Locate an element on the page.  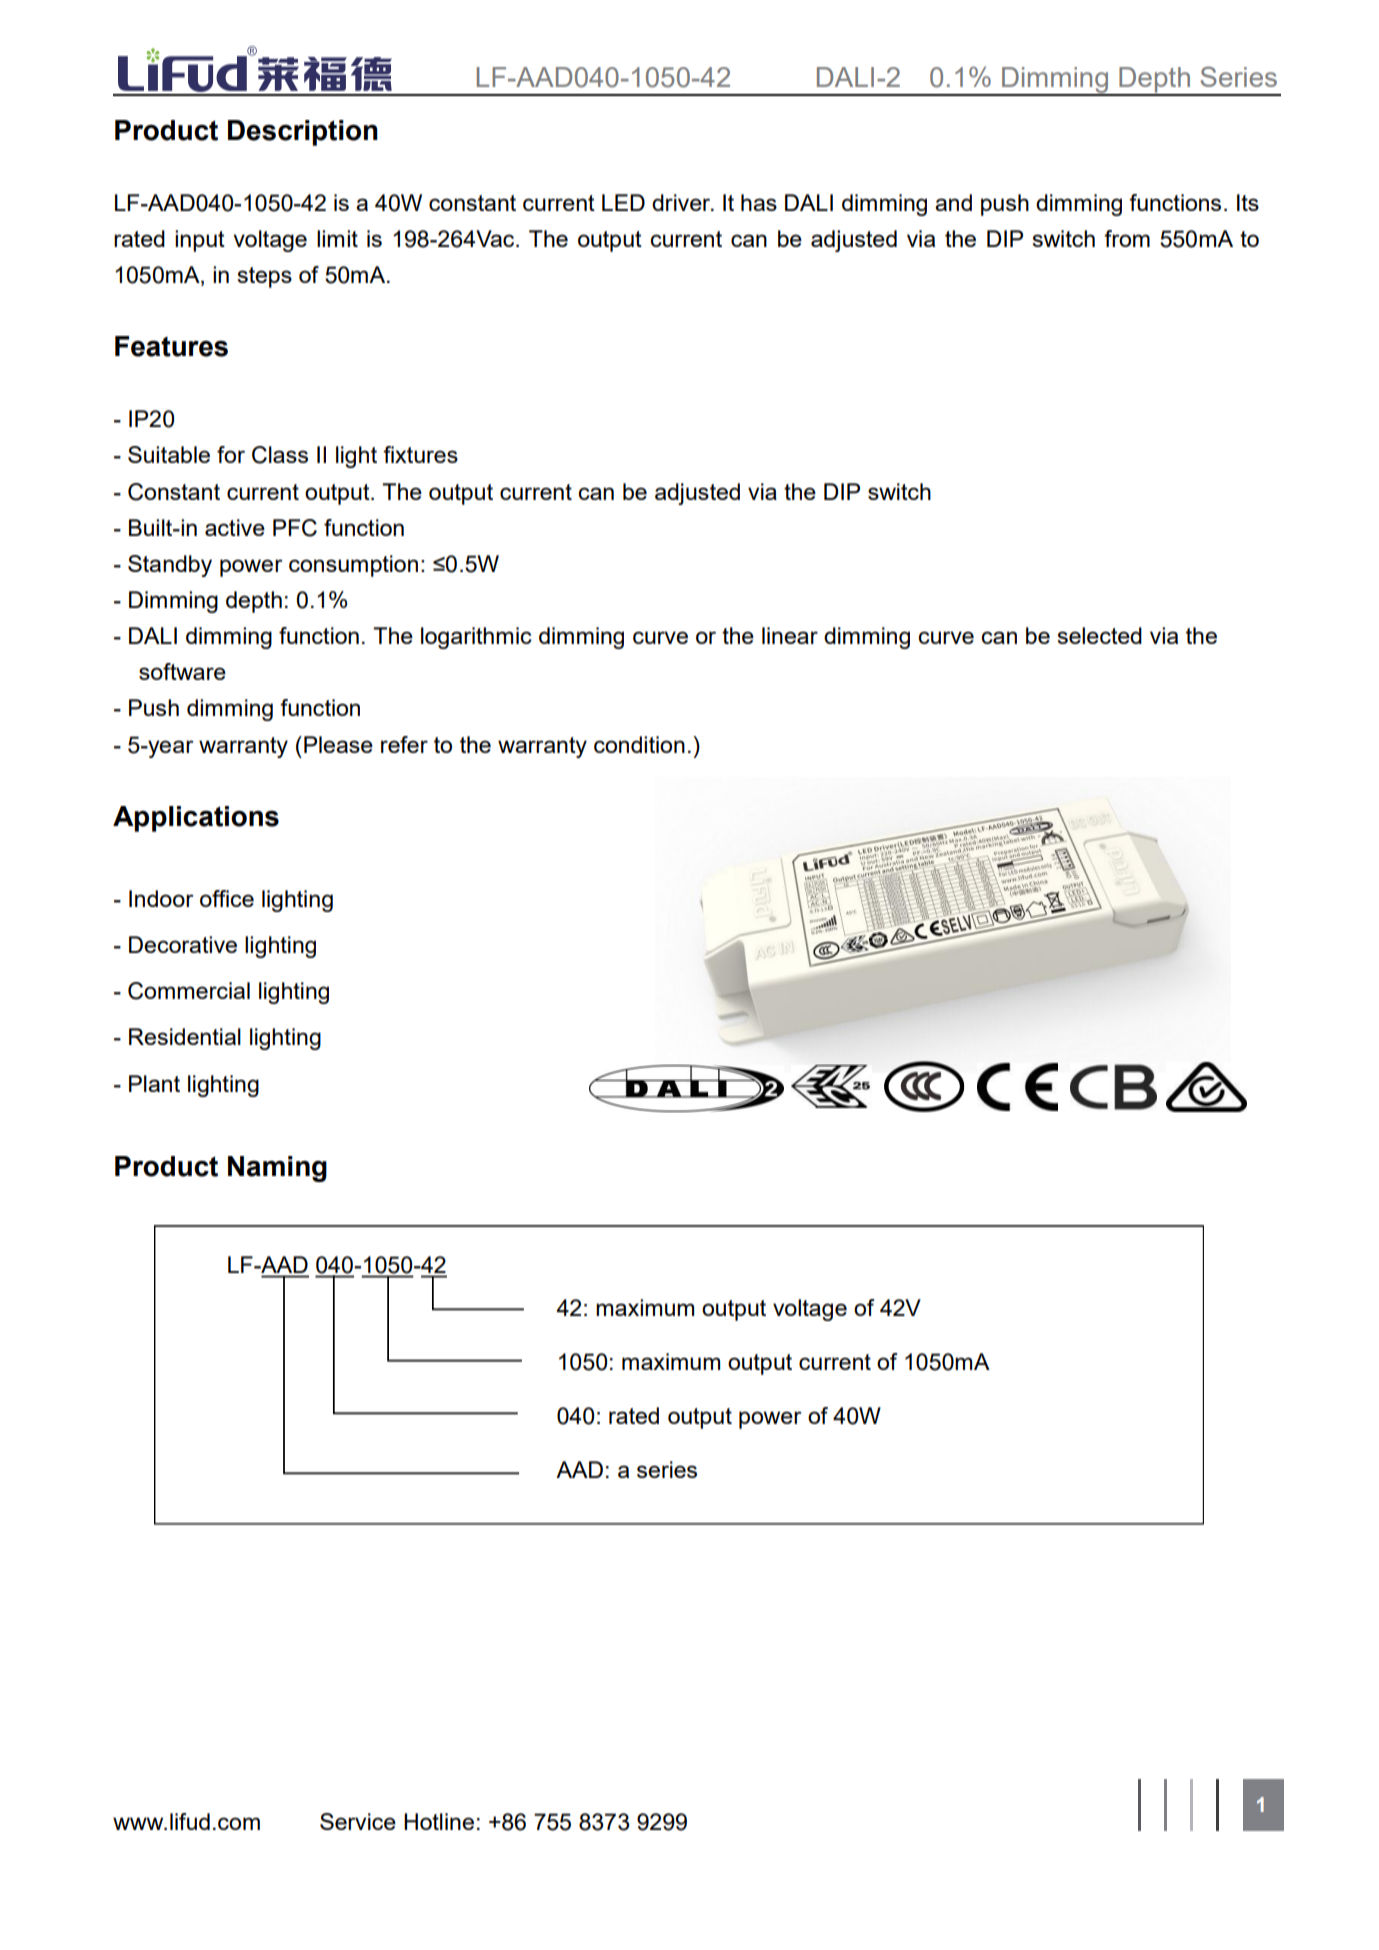
Commercial is located at coordinates (189, 991).
